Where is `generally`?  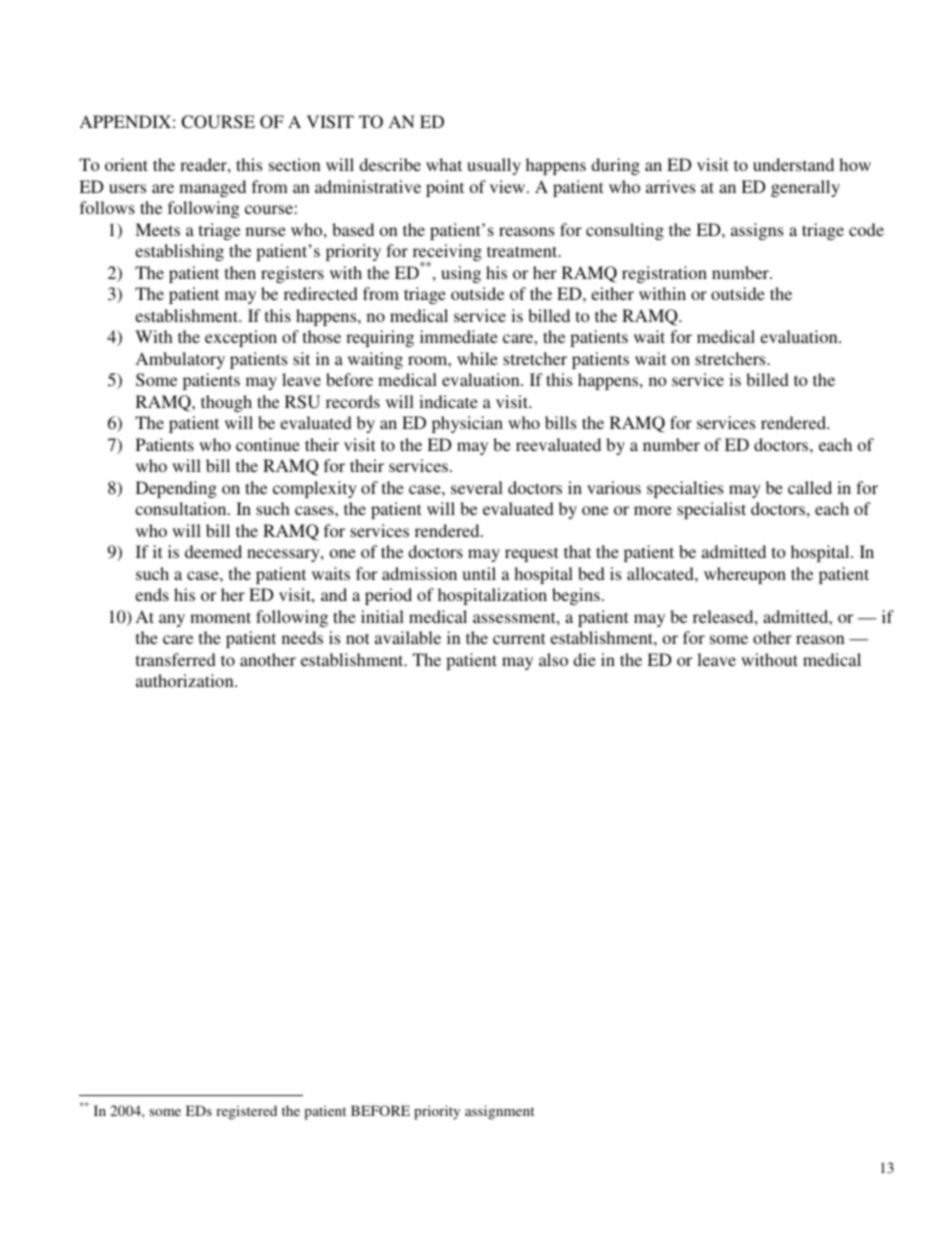
generally is located at coordinates (805, 188).
